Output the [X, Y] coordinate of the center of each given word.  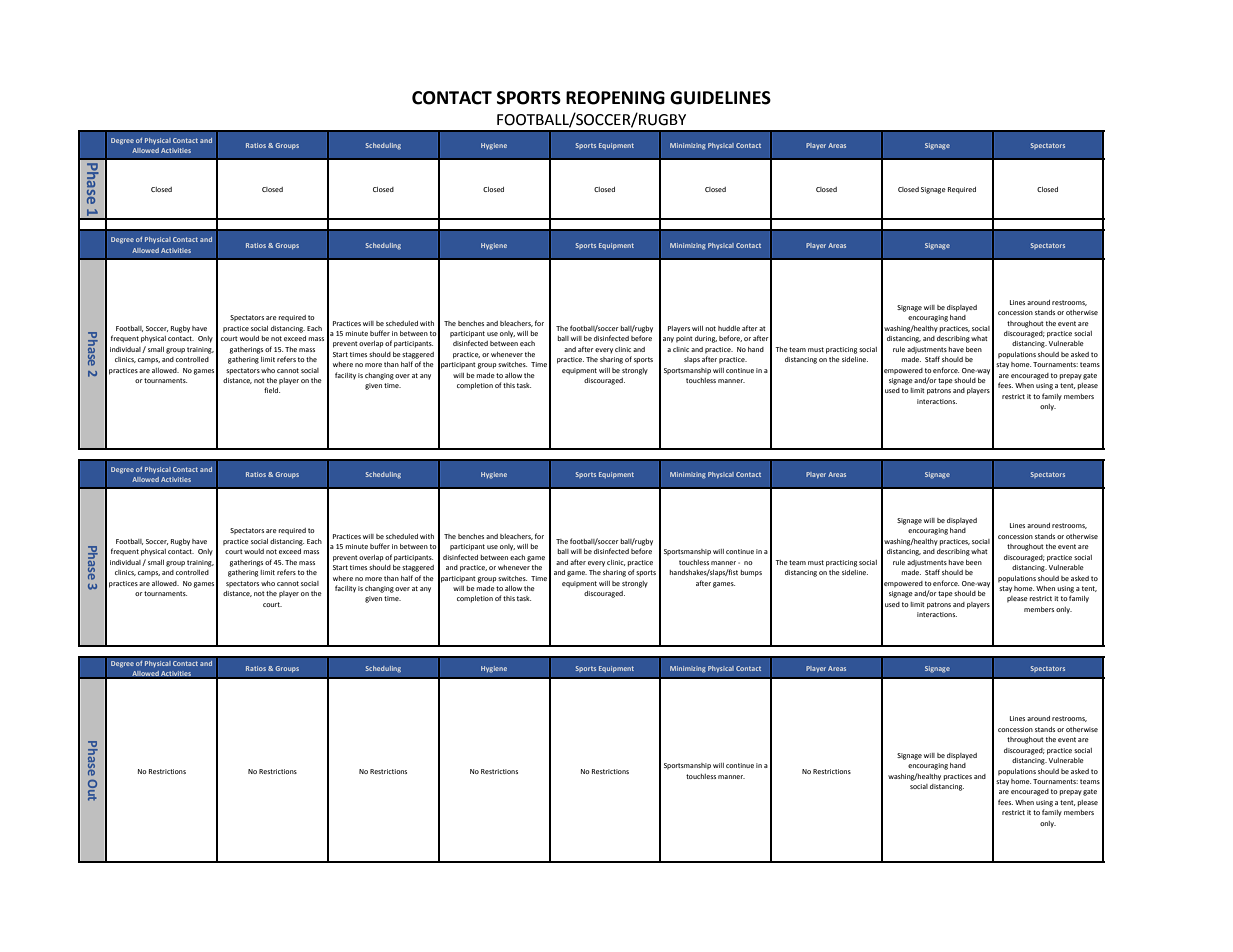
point [684, 339]
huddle [729, 328]
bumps [751, 573]
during [706, 339]
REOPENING [615, 98]
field [272, 390]
